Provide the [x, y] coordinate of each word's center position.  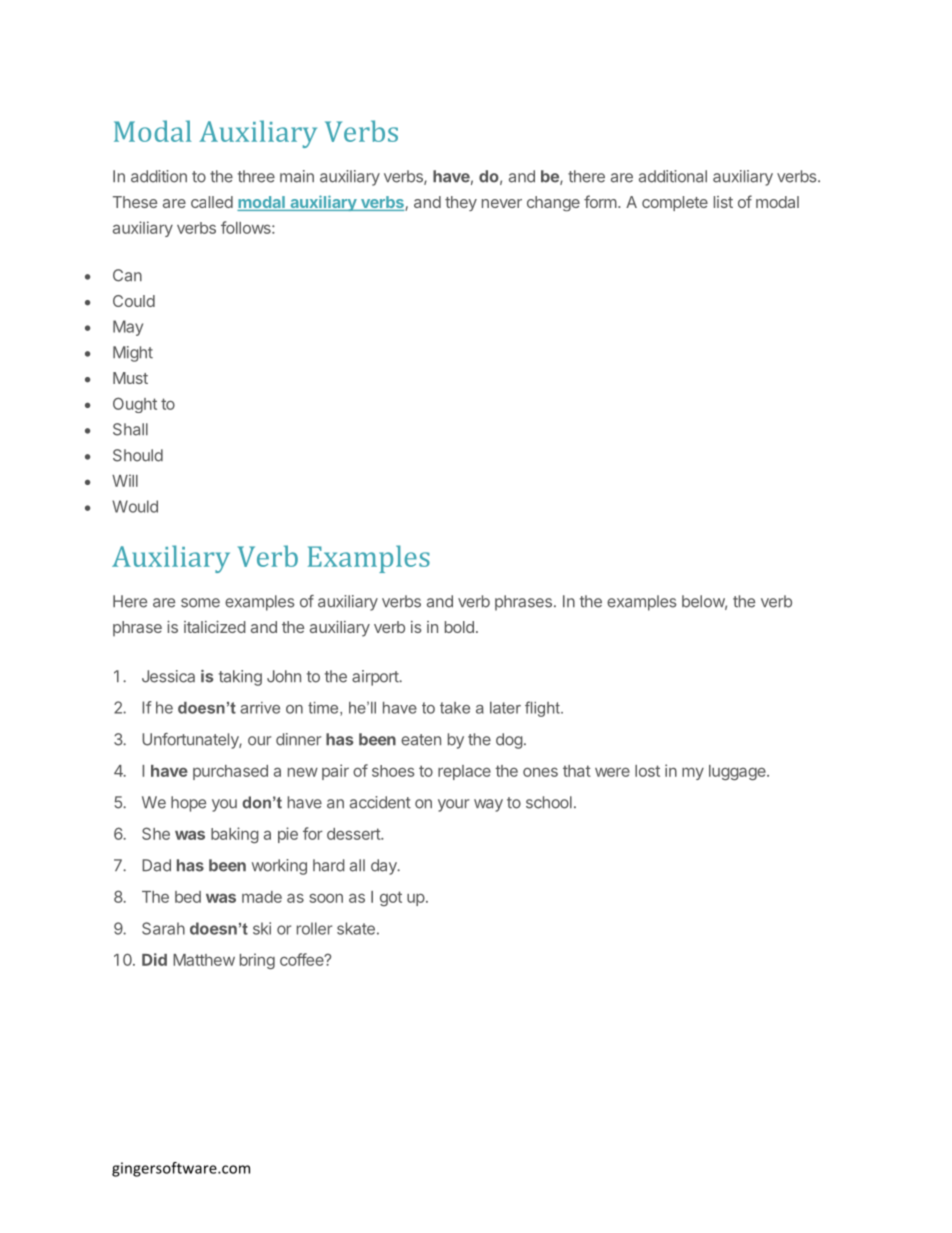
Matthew [204, 960]
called [212, 202]
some [200, 603]
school [549, 802]
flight [543, 709]
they [461, 203]
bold [459, 627]
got [391, 898]
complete [675, 203]
